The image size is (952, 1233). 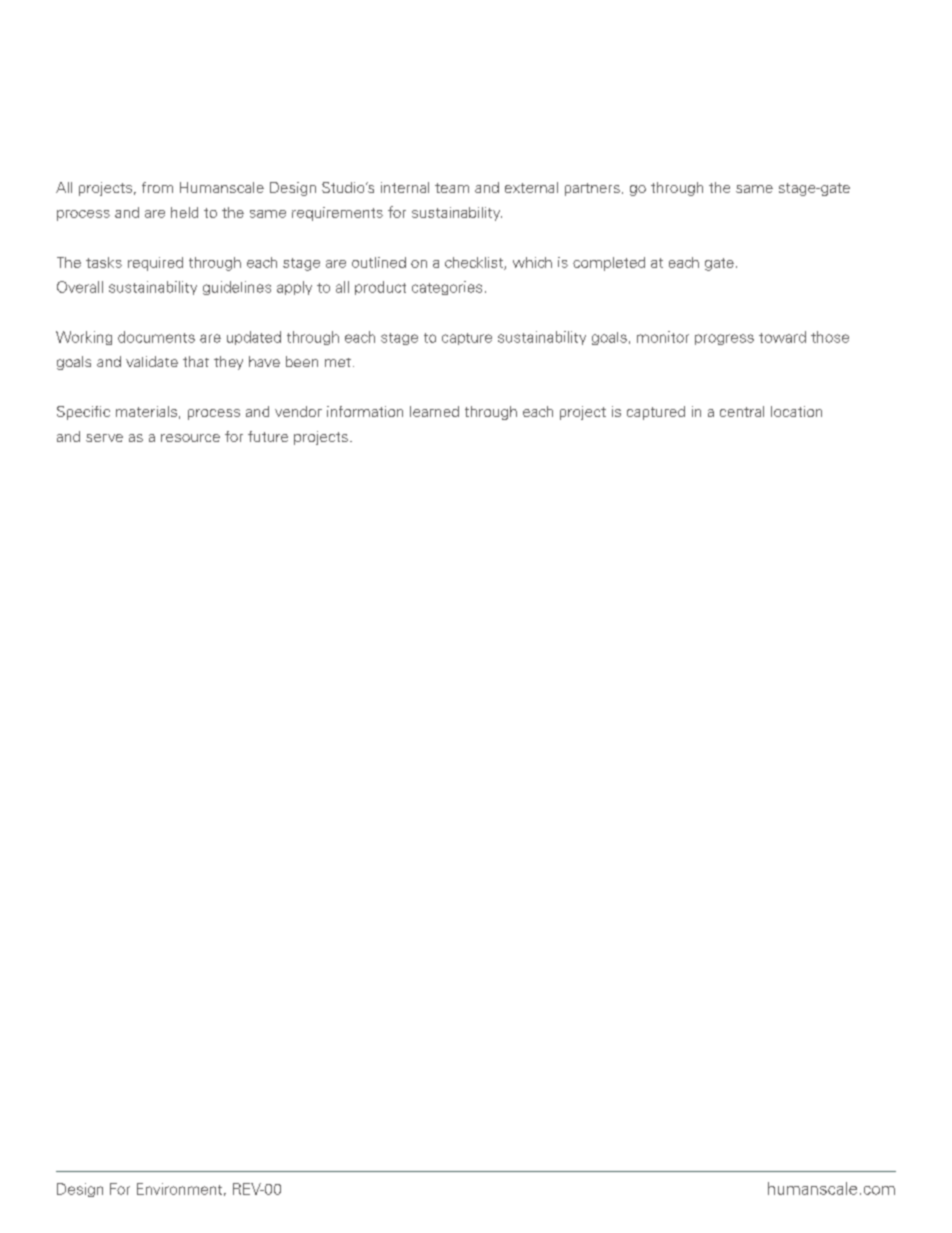 What do you see at coordinates (338, 362) in the screenshot?
I see `met` at bounding box center [338, 362].
